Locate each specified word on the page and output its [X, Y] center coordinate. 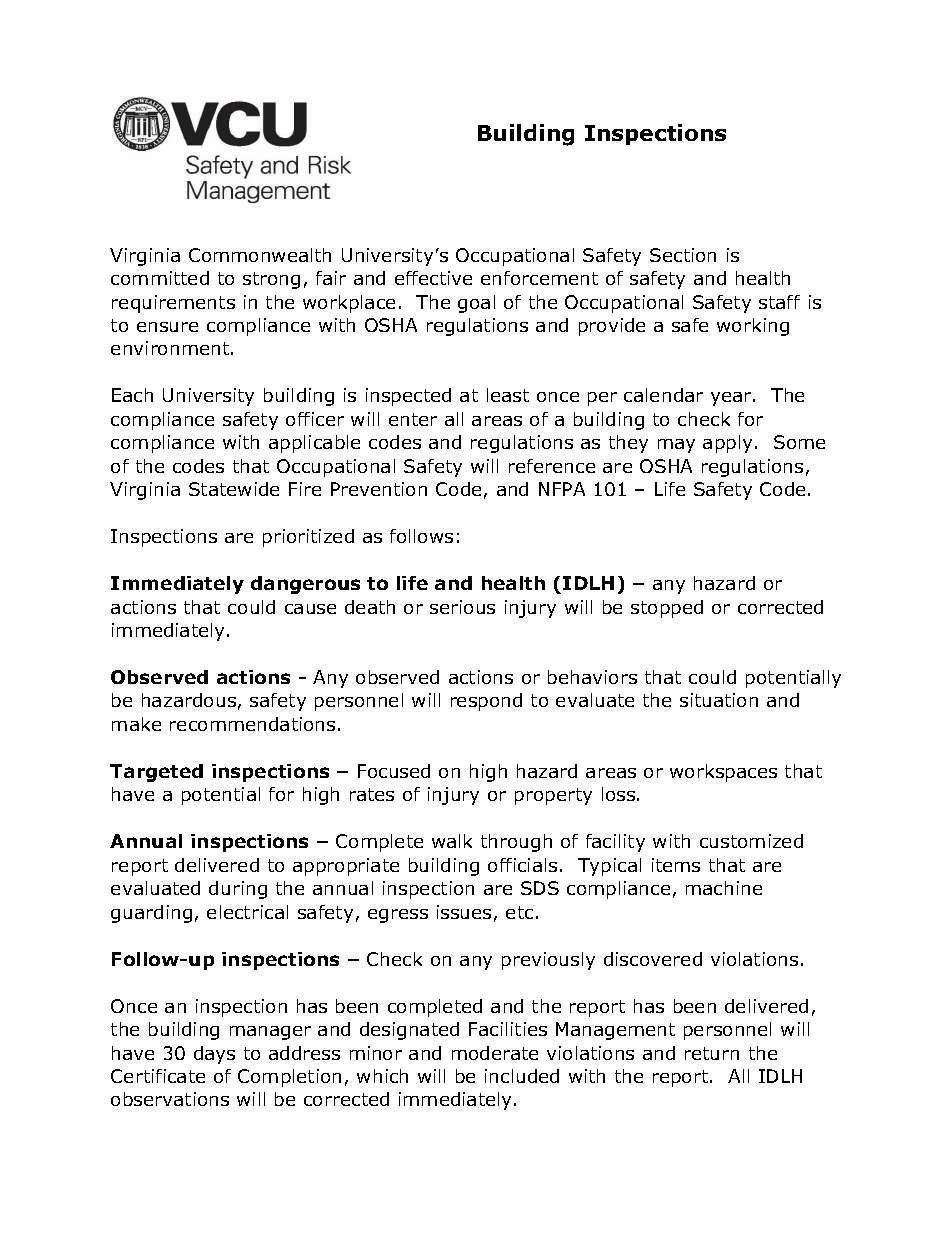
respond [486, 702]
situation [719, 700]
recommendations [252, 724]
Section [683, 255]
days [214, 1055]
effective [433, 278]
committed [160, 278]
